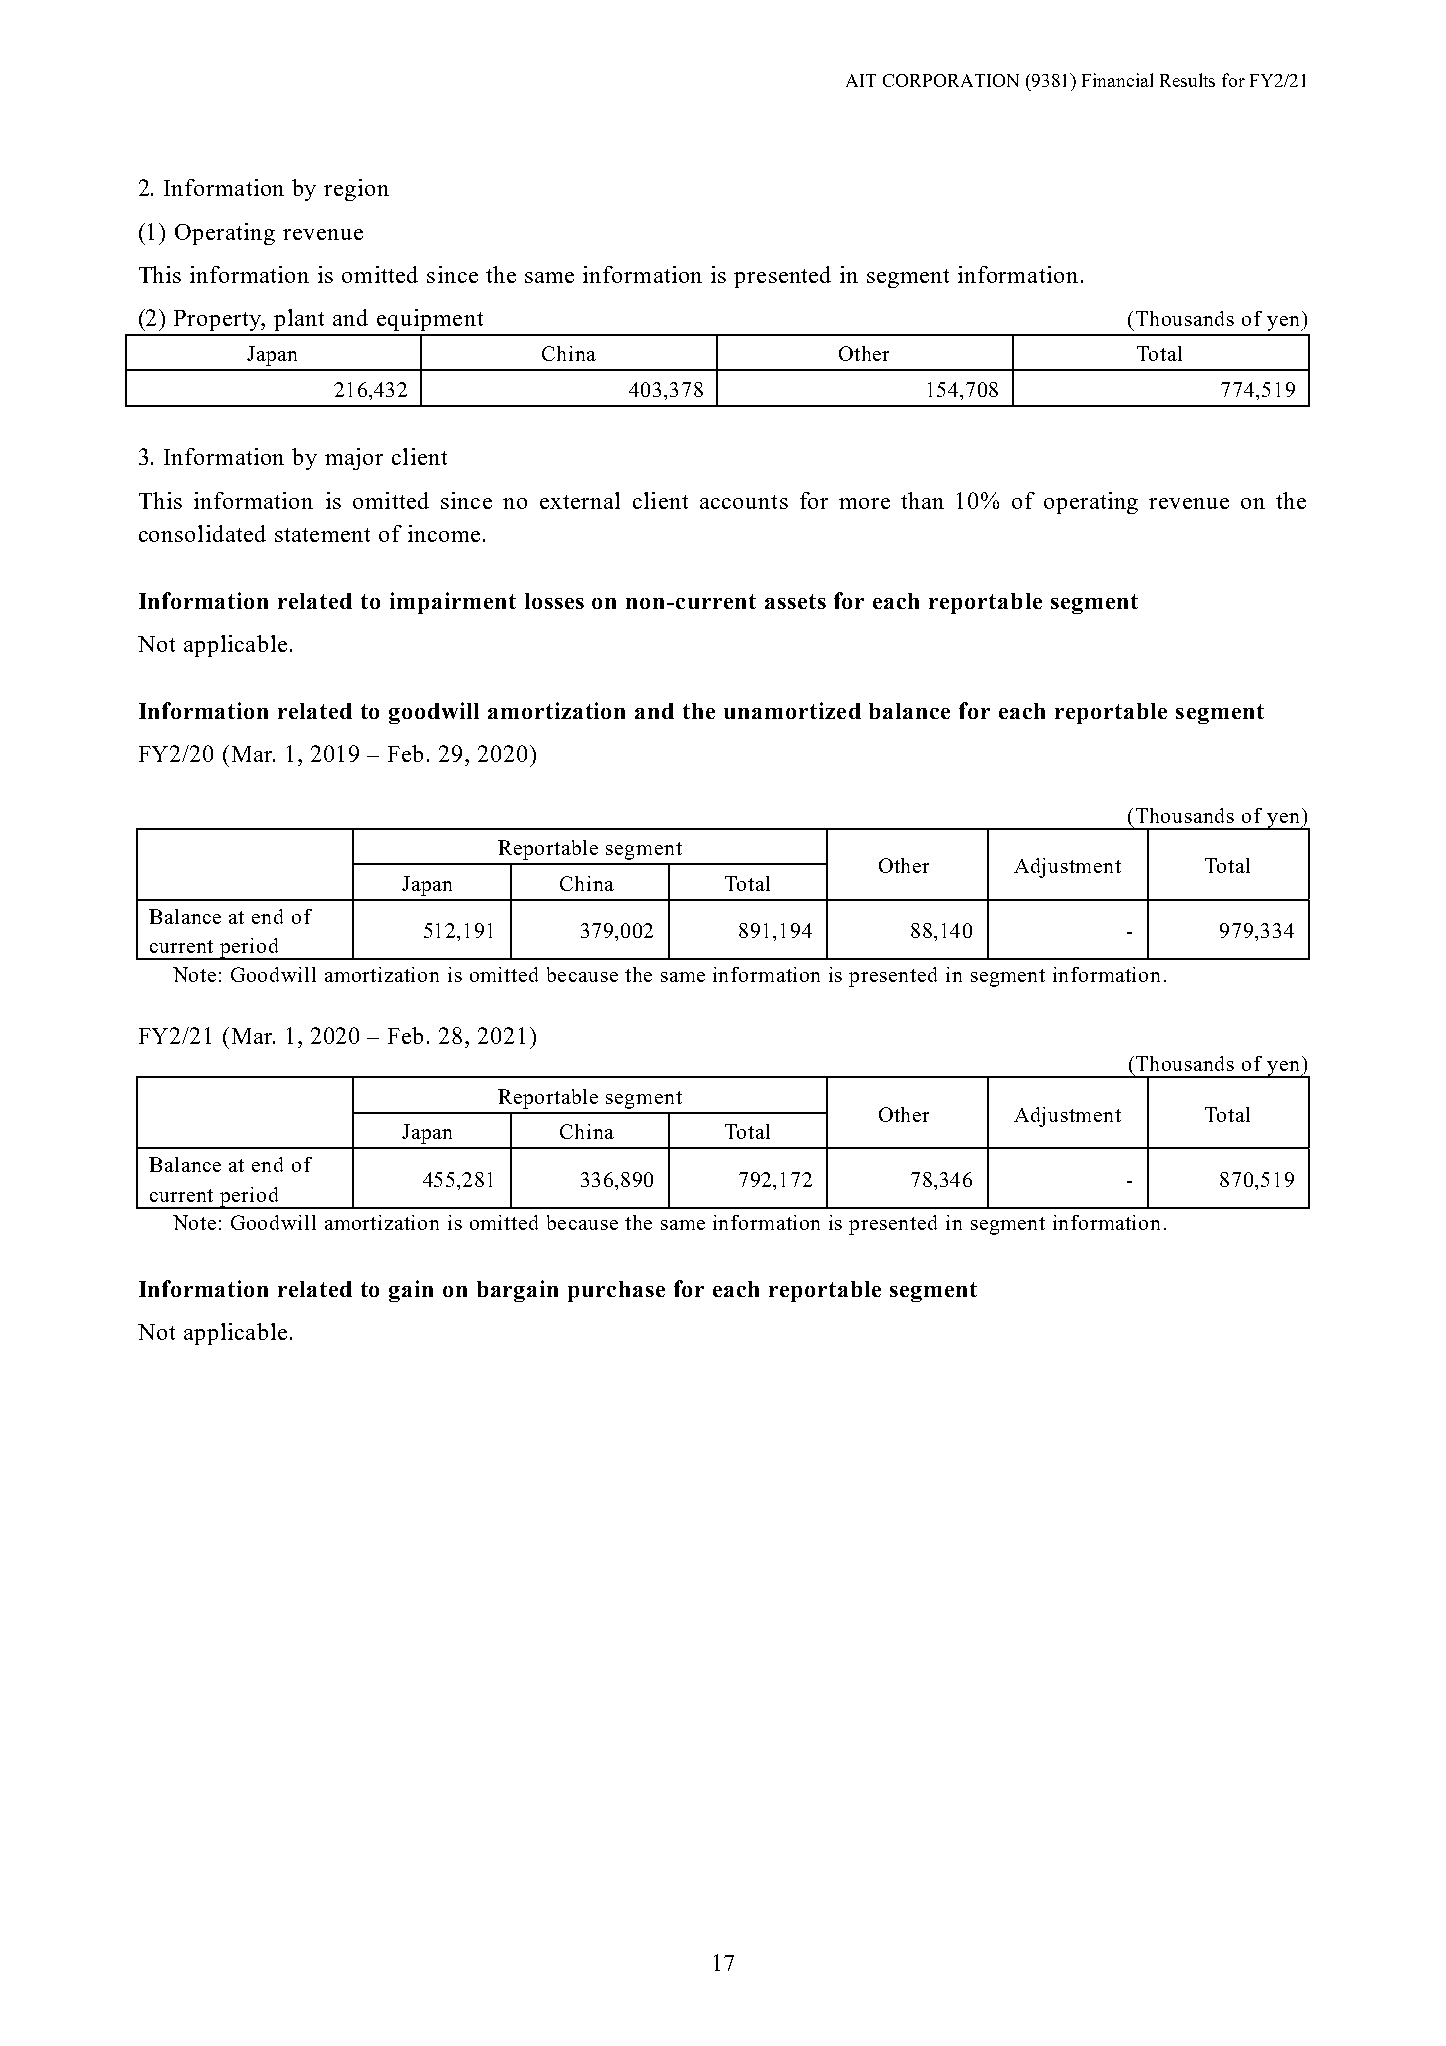 This document has width=1446, height=2046. I want to click on consolidated, so click(202, 533).
